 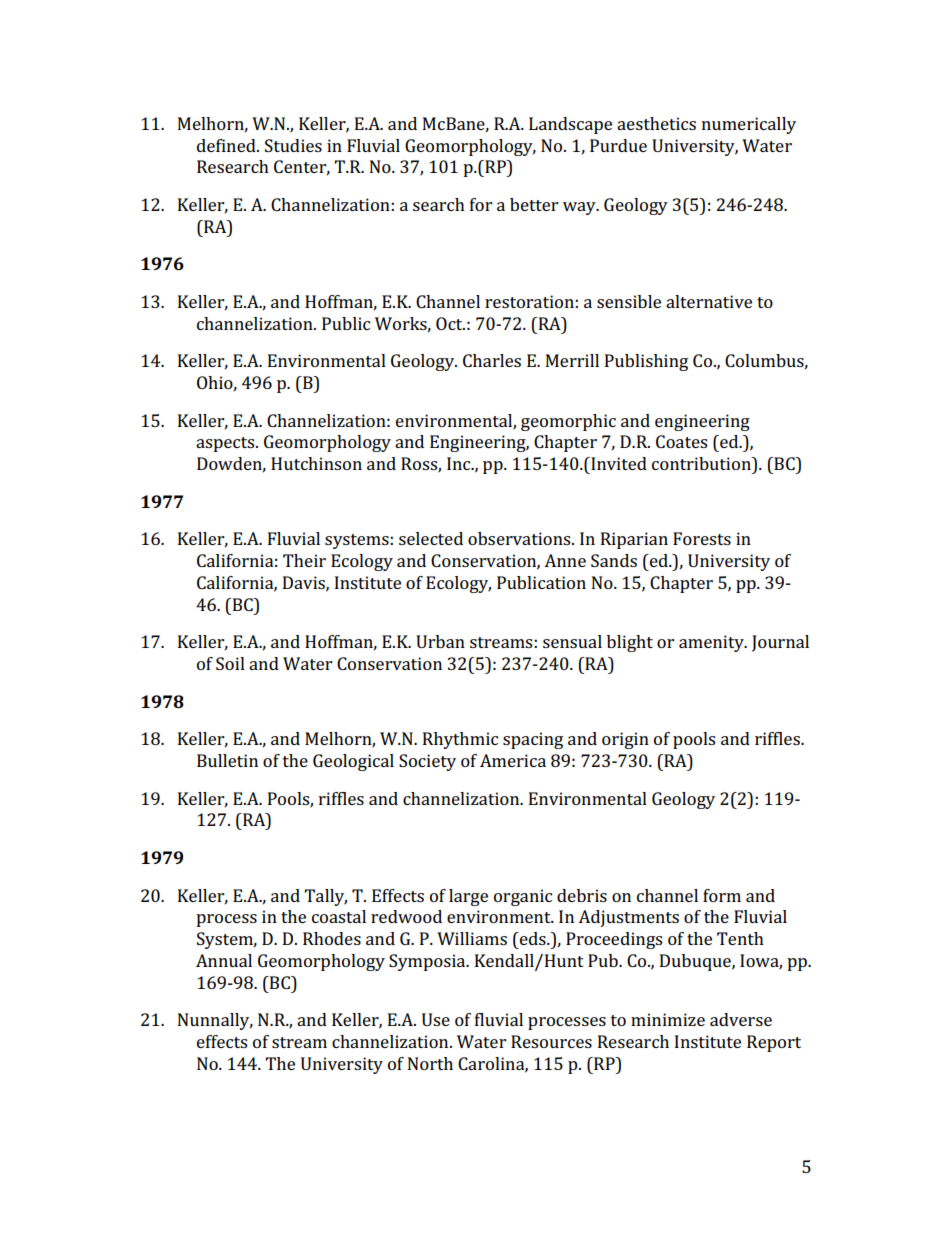 What do you see at coordinates (460, 463) in the screenshot?
I see `Inc` at bounding box center [460, 463].
